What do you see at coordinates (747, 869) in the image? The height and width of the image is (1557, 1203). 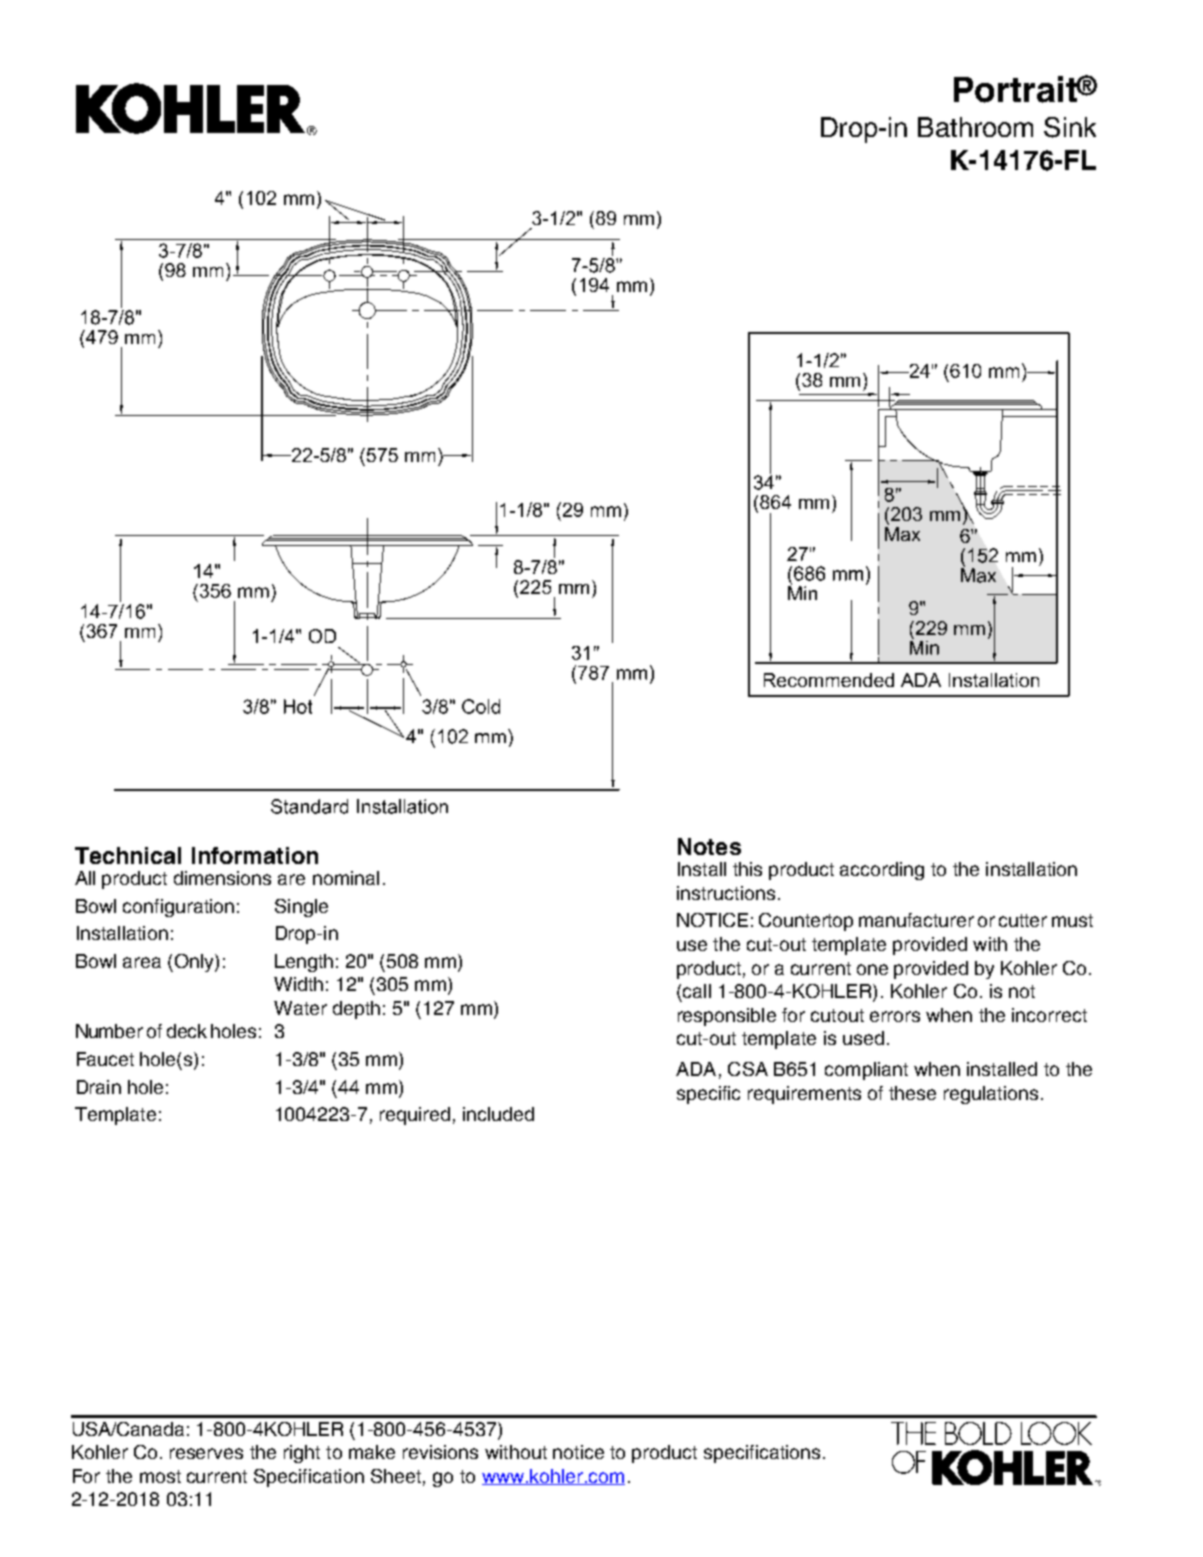 I see `this` at bounding box center [747, 869].
